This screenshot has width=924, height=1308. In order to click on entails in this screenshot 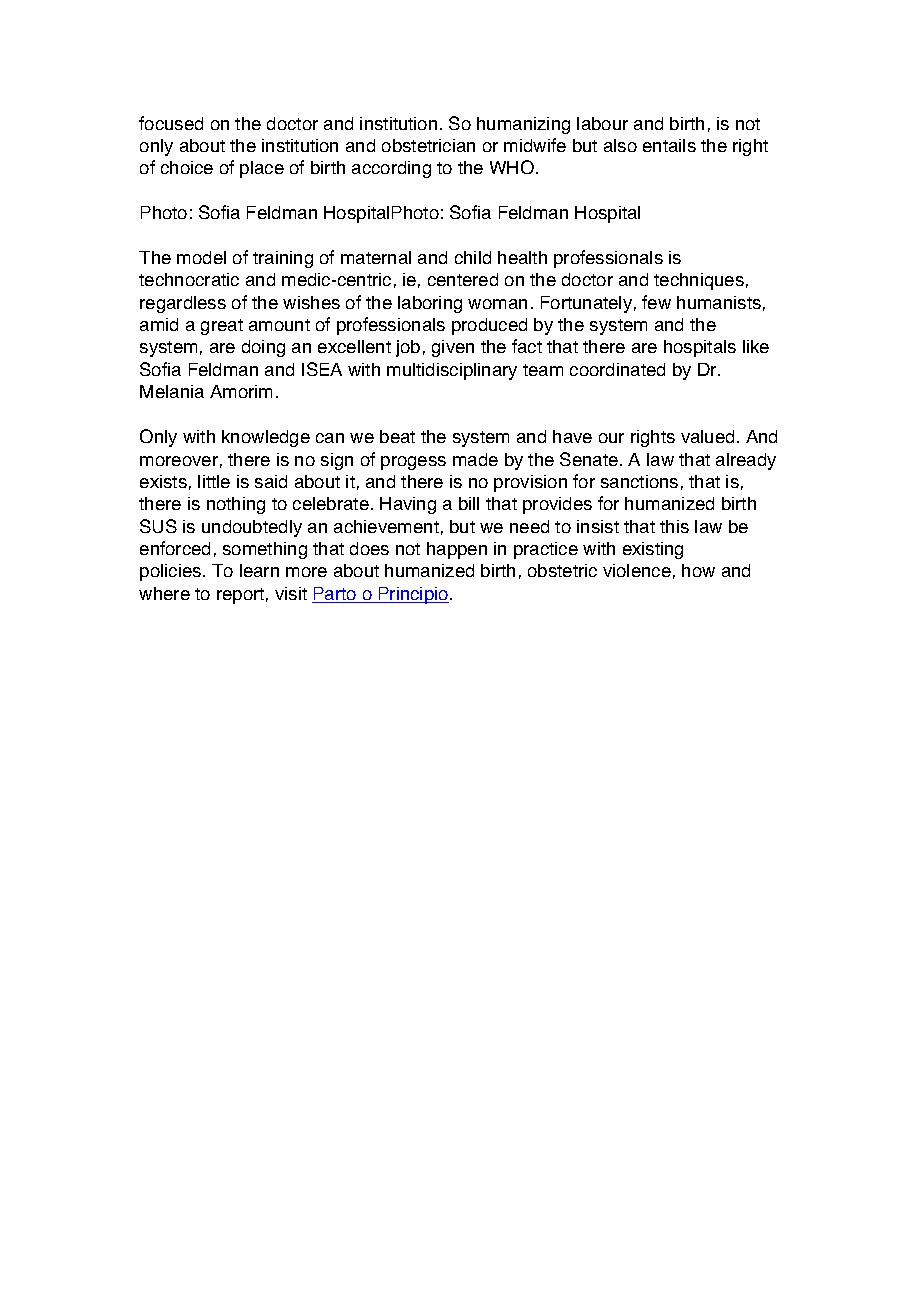, I will do `click(669, 145)`.
